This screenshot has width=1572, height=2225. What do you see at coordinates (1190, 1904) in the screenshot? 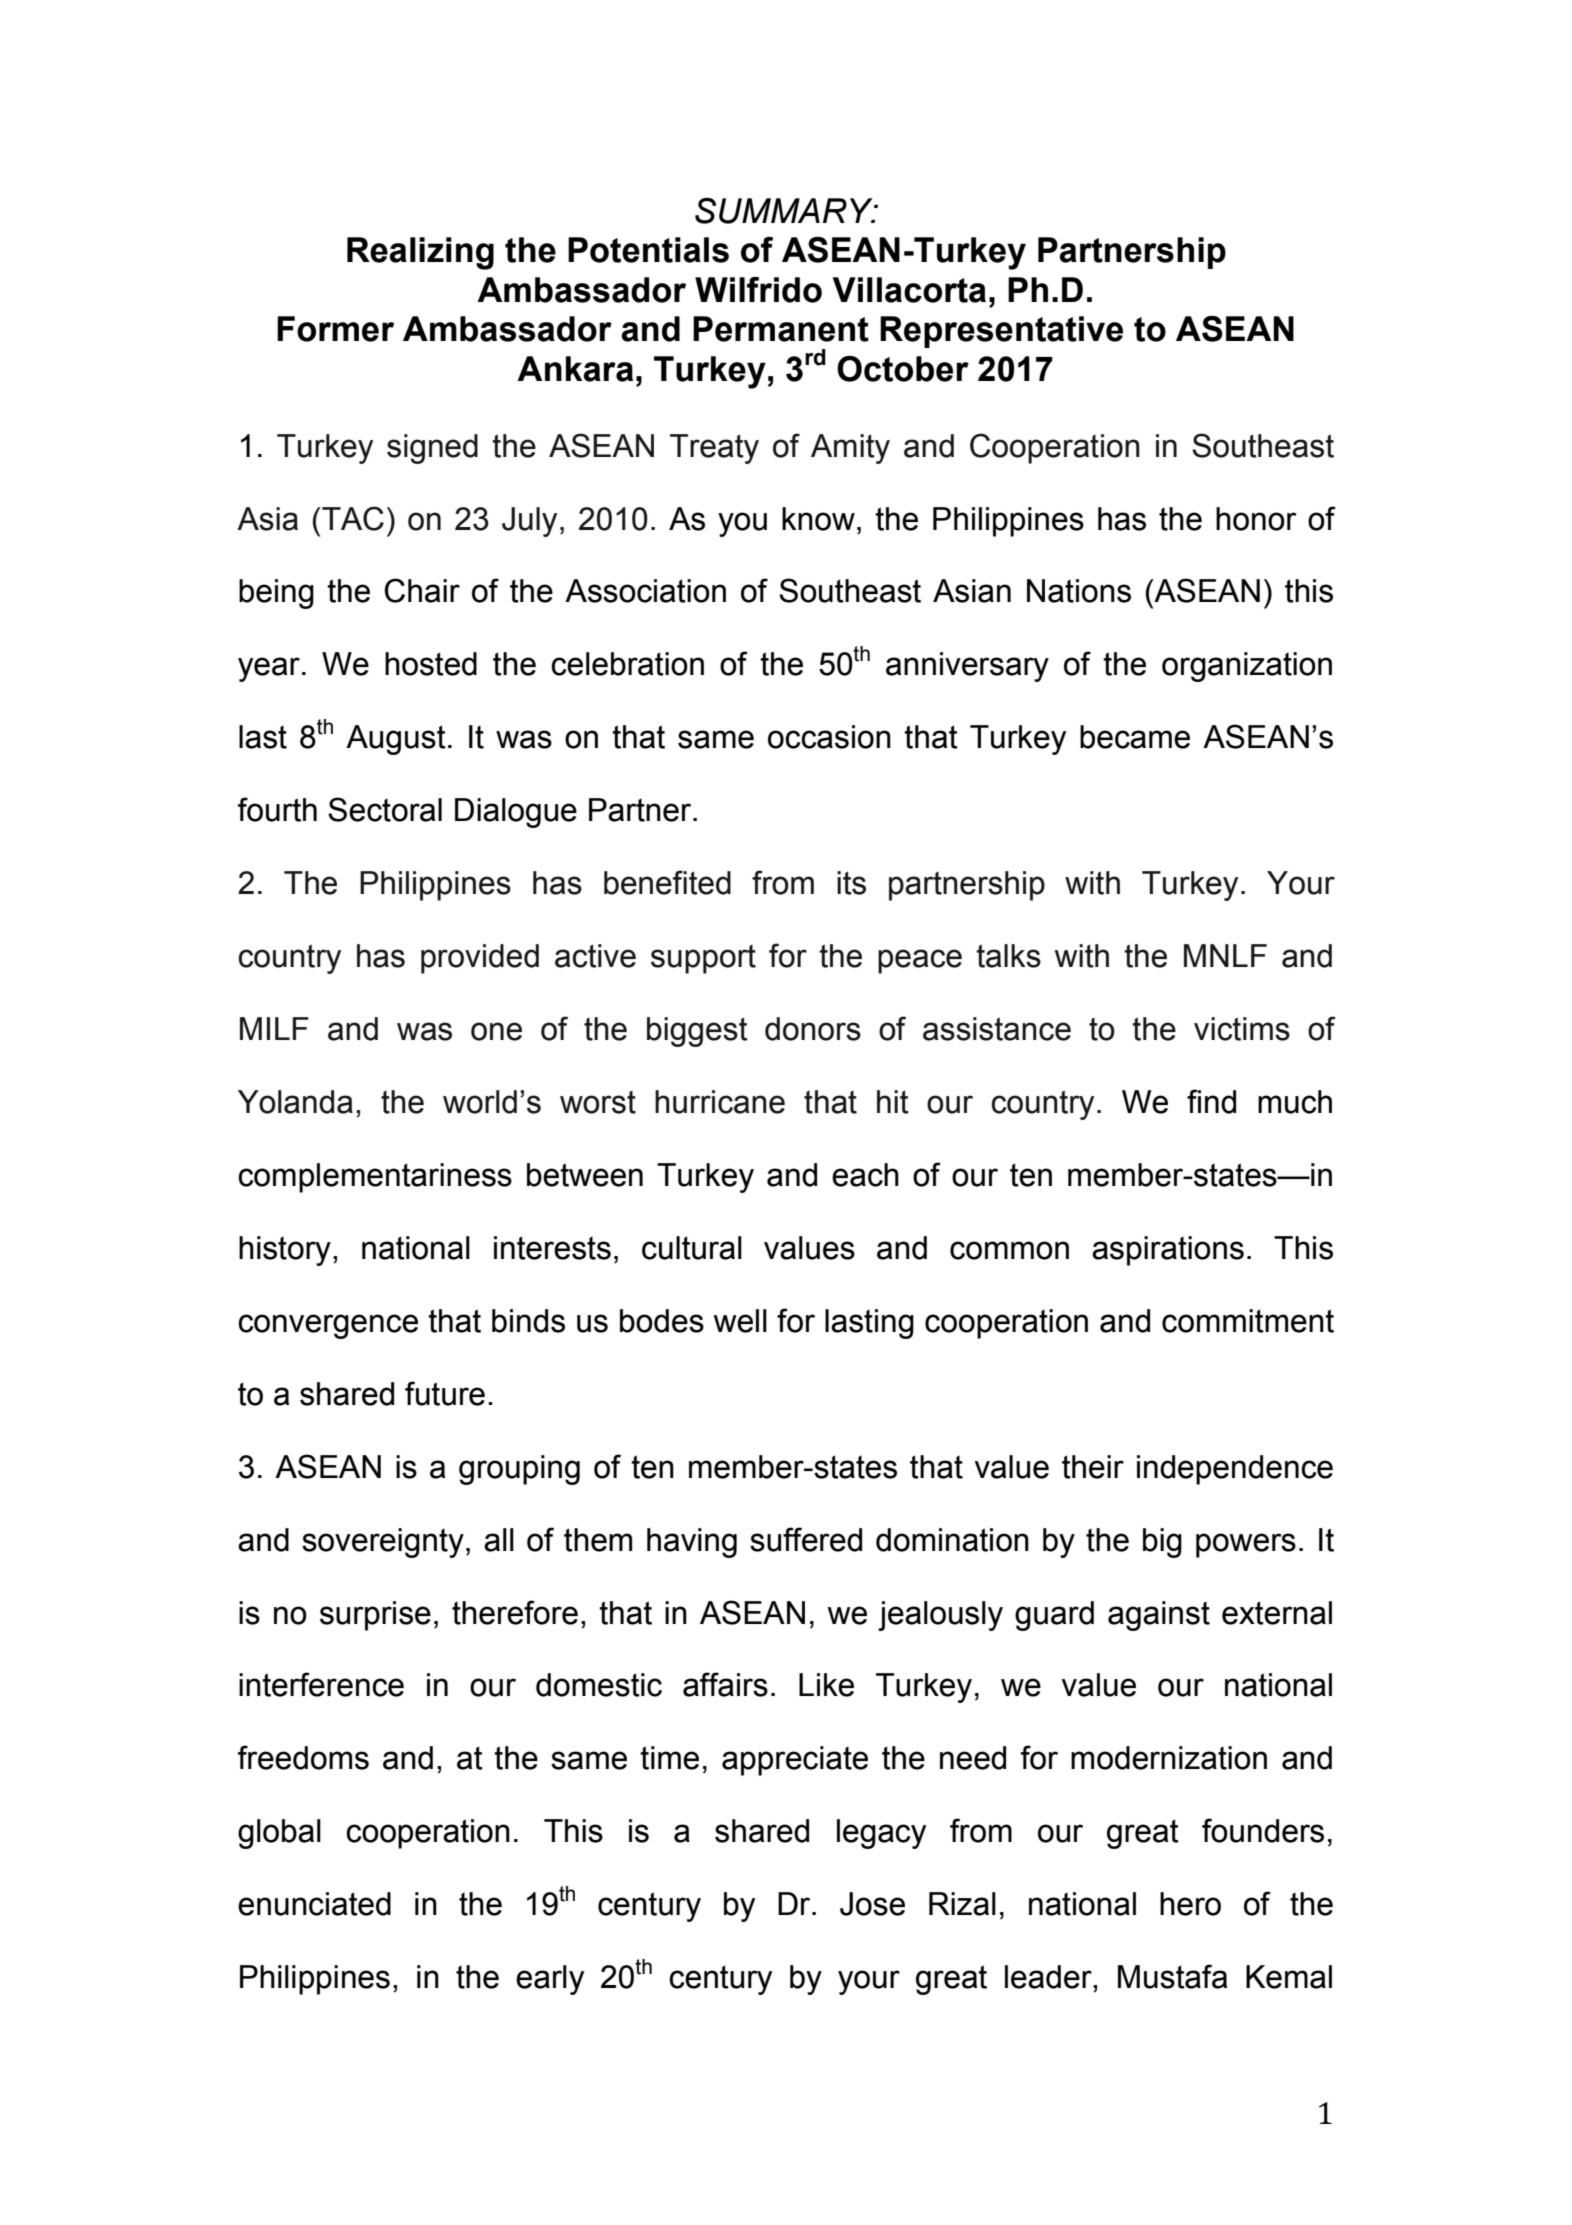
I see `hero` at bounding box center [1190, 1904].
